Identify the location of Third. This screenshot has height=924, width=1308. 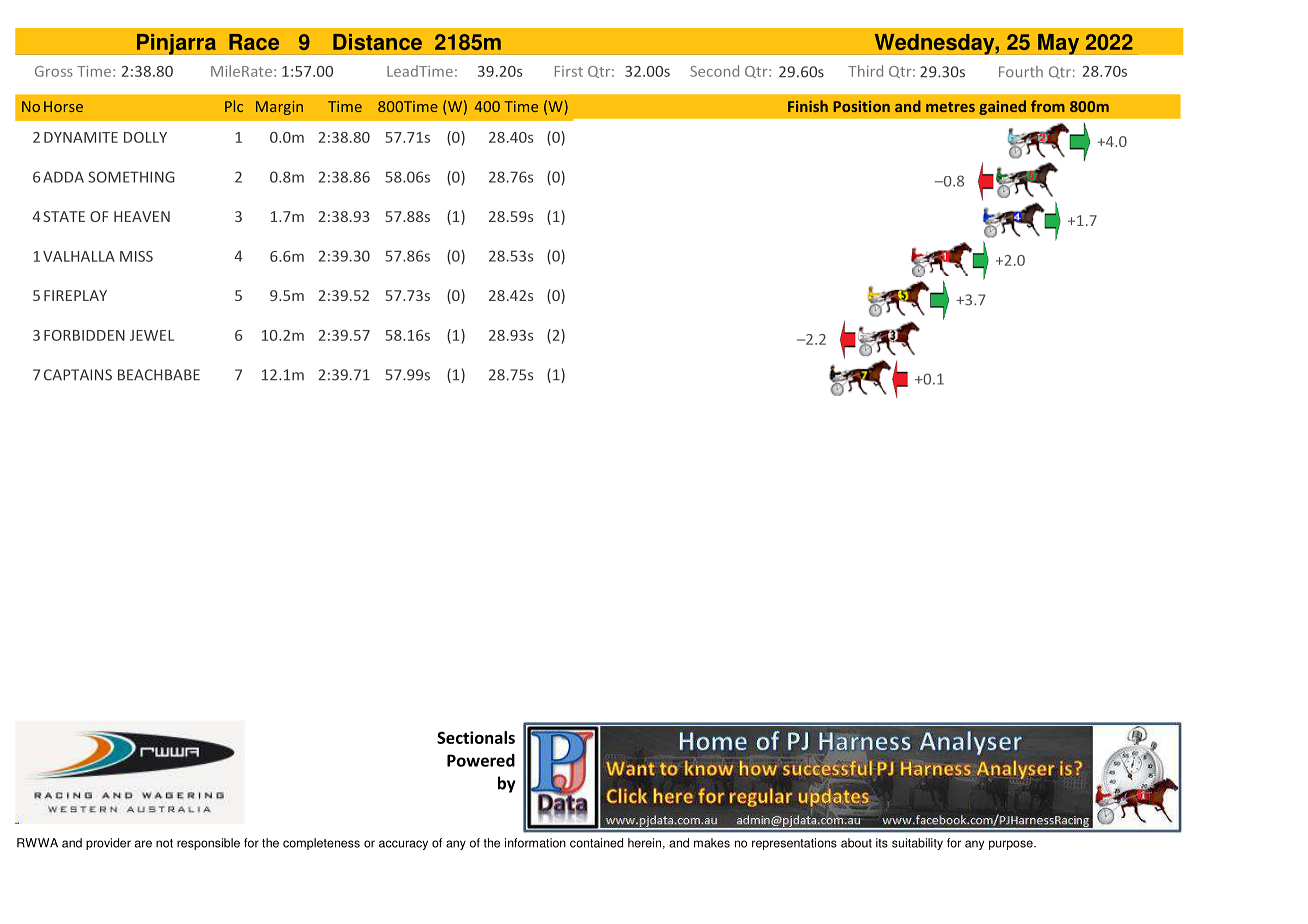
(865, 71).
